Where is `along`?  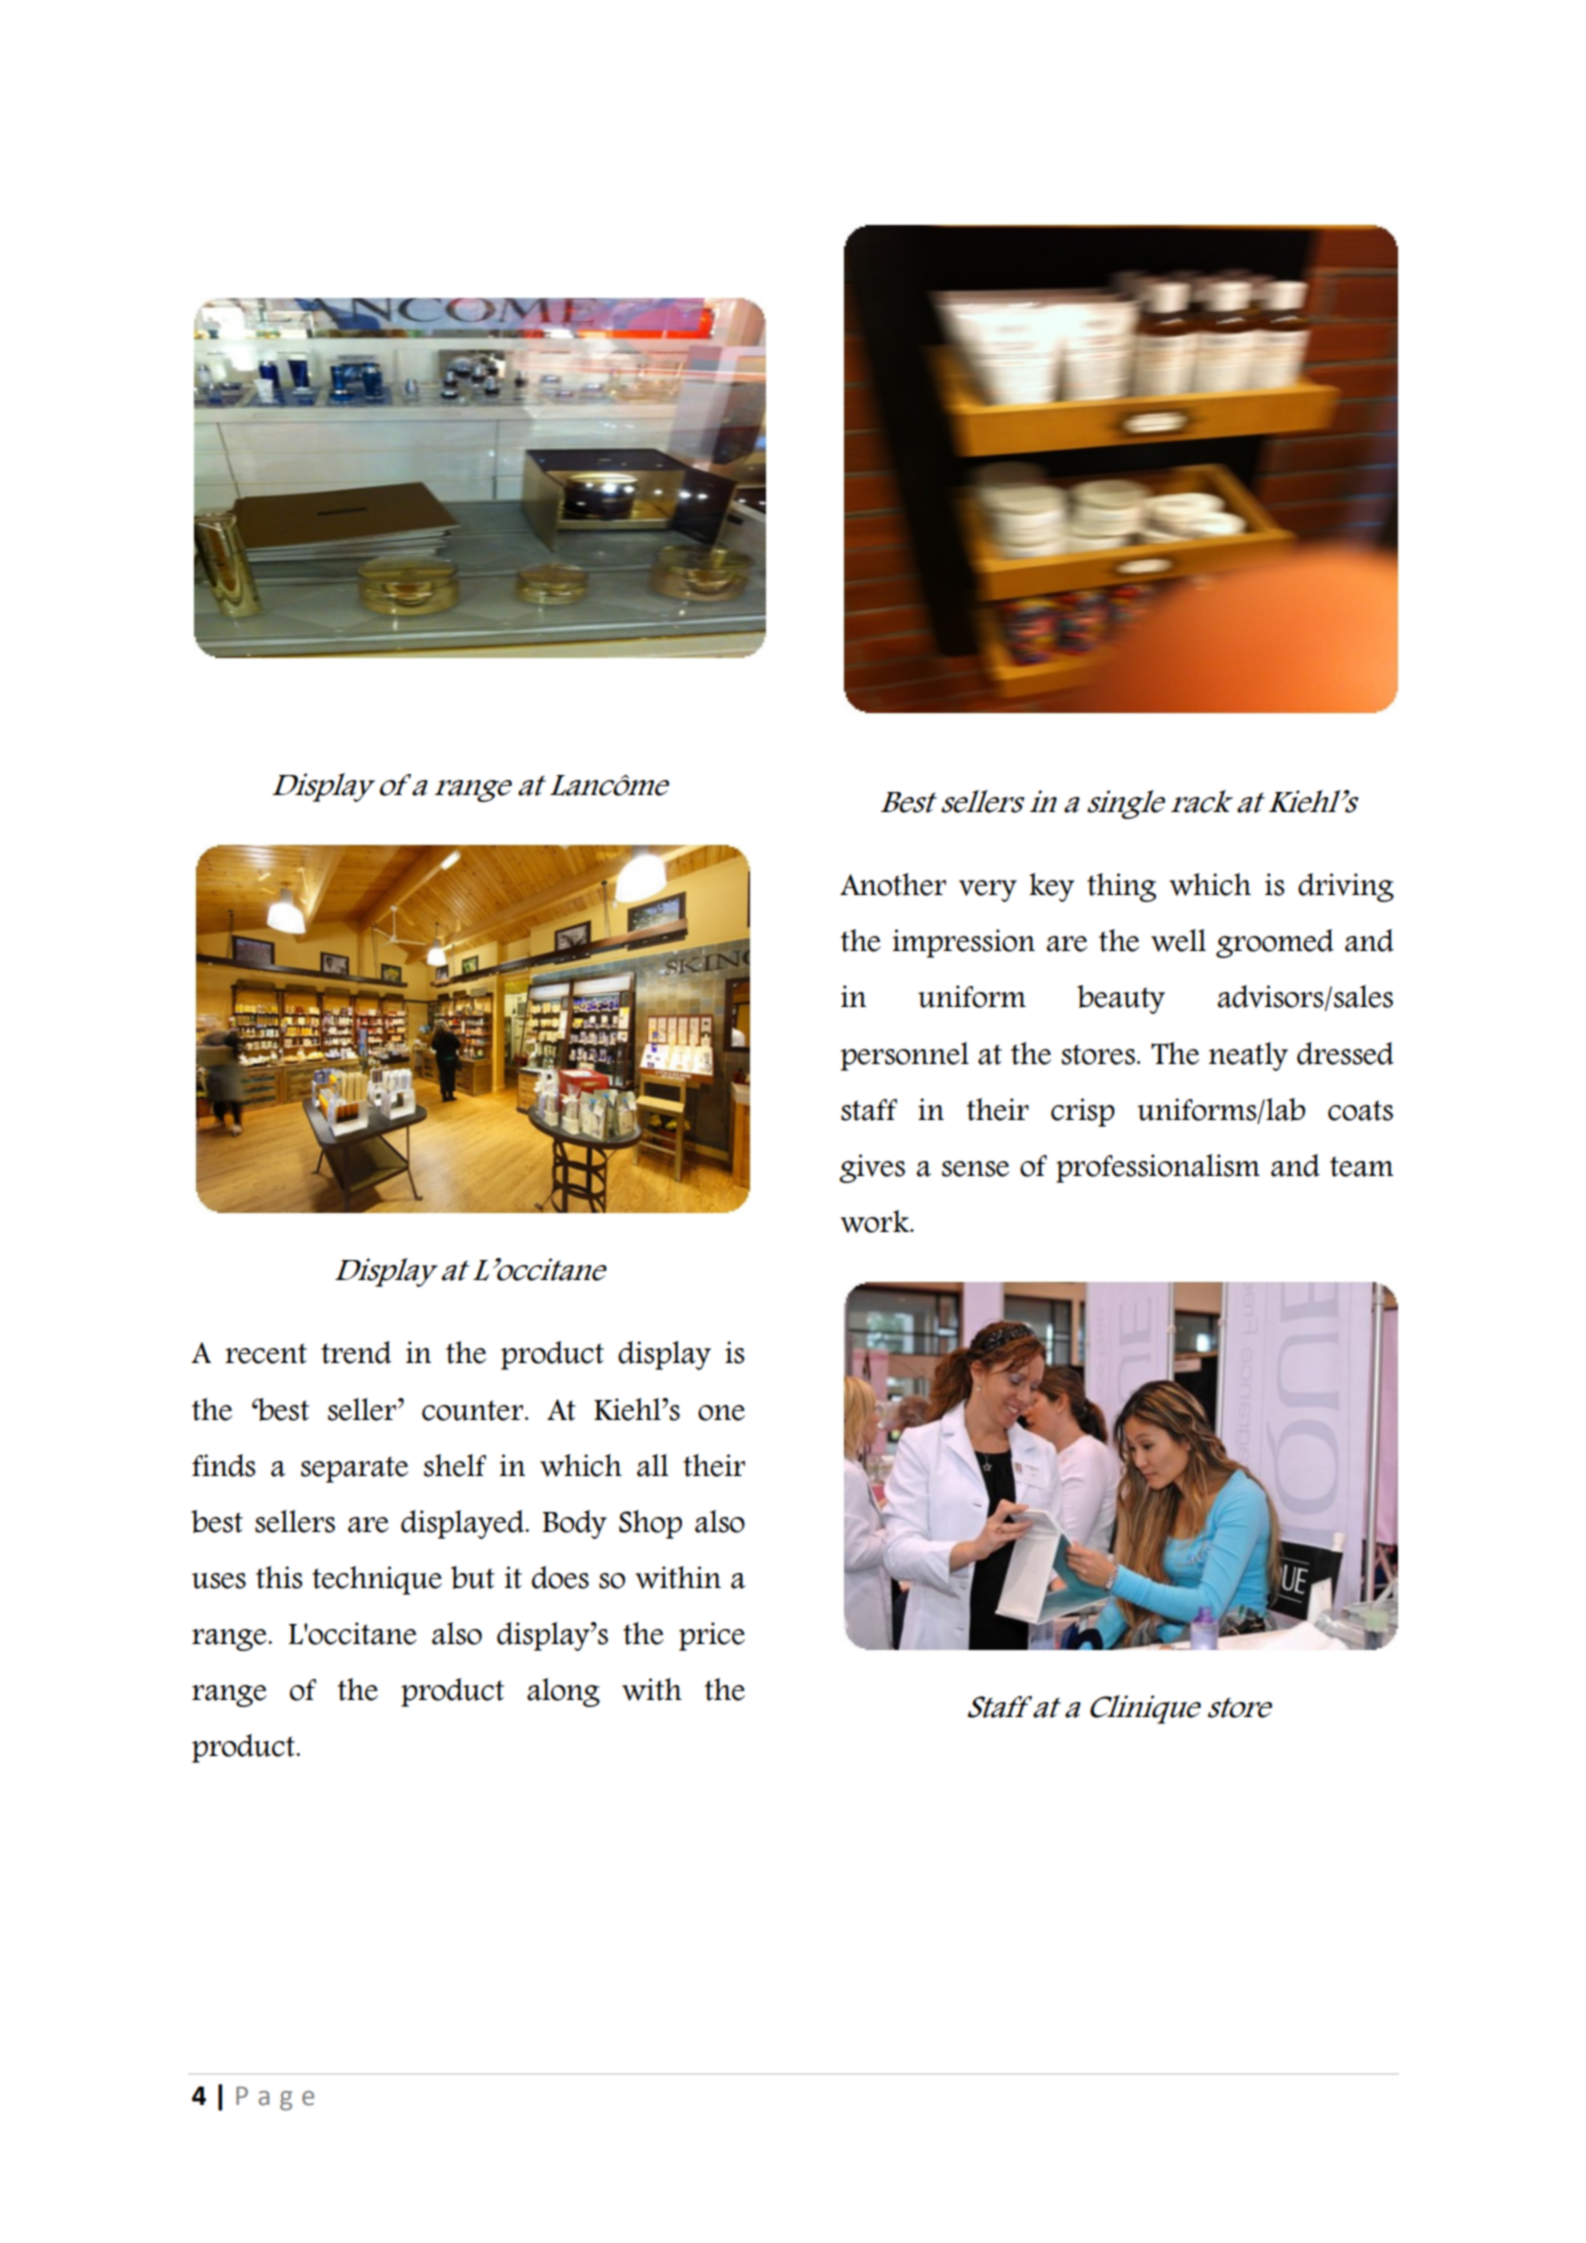 along is located at coordinates (563, 1692).
